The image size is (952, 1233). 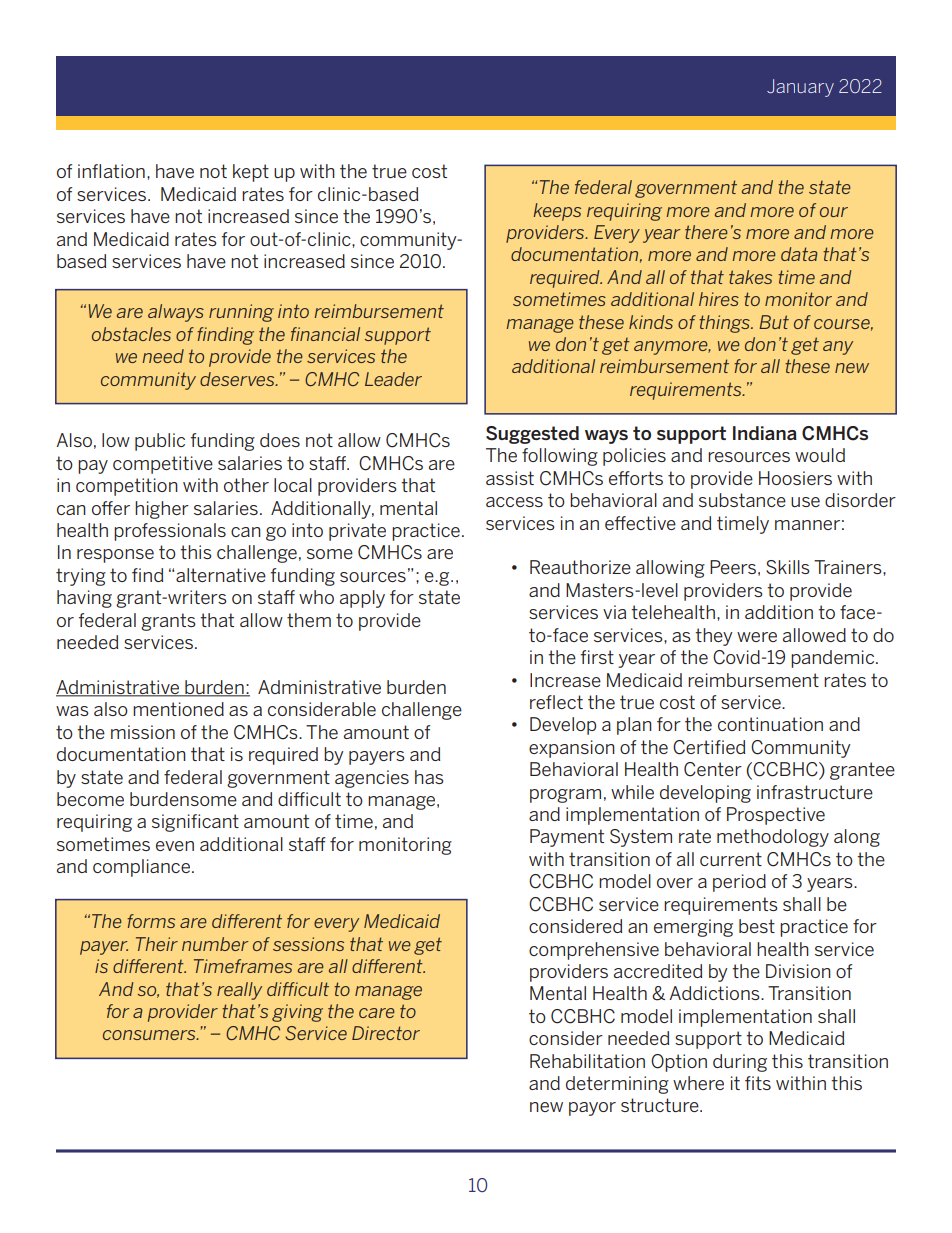 I want to click on Payment, so click(x=567, y=838).
